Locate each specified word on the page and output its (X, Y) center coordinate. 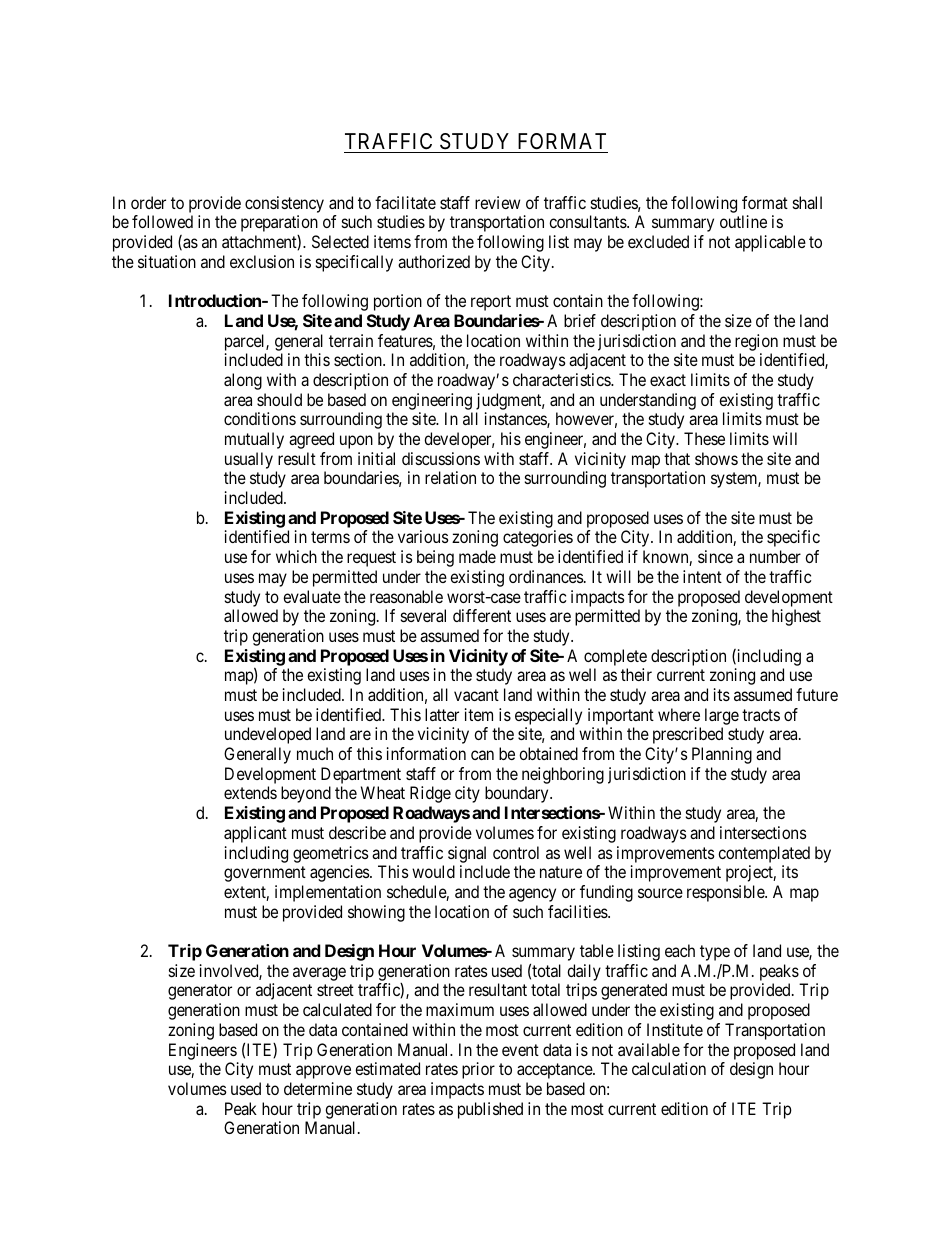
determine (318, 1088)
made (477, 556)
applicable (770, 243)
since (715, 556)
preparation (279, 223)
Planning (722, 755)
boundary (518, 794)
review (497, 202)
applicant (255, 834)
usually (249, 460)
